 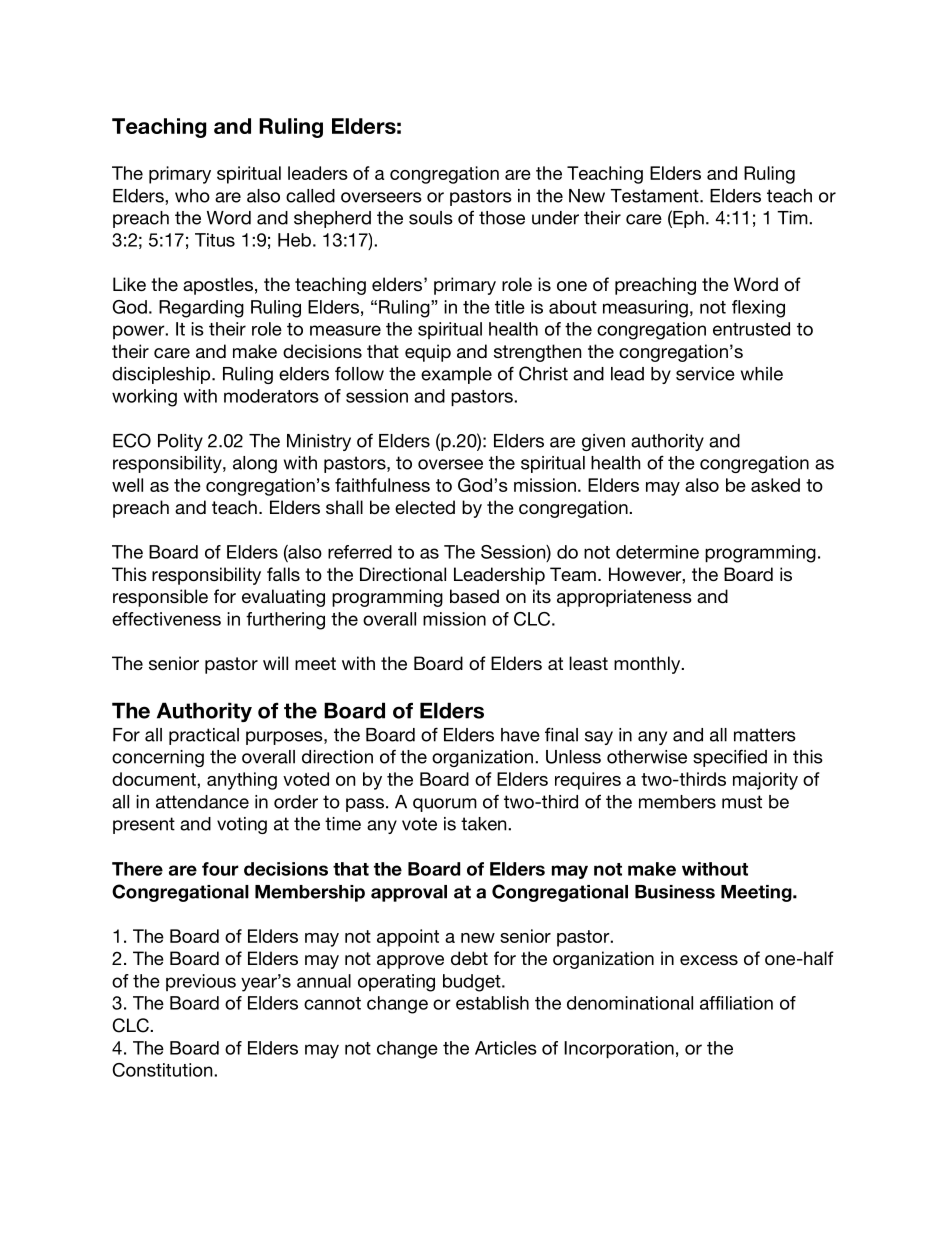 What do you see at coordinates (242, 825) in the document?
I see `voting` at bounding box center [242, 825].
